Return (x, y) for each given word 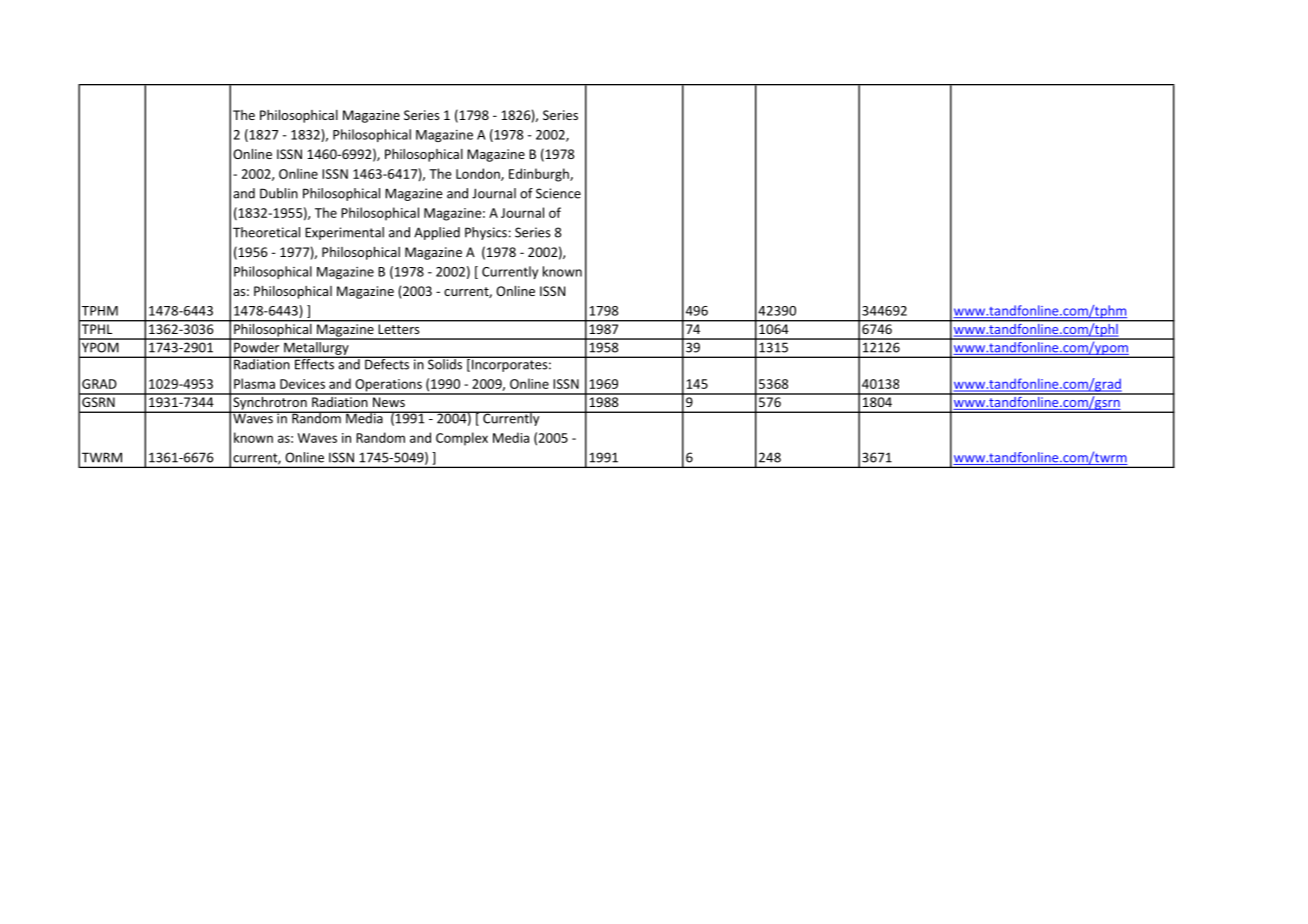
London (479, 174)
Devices (302, 384)
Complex (462, 439)
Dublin (279, 193)
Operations (388, 386)
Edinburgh (540, 175)
